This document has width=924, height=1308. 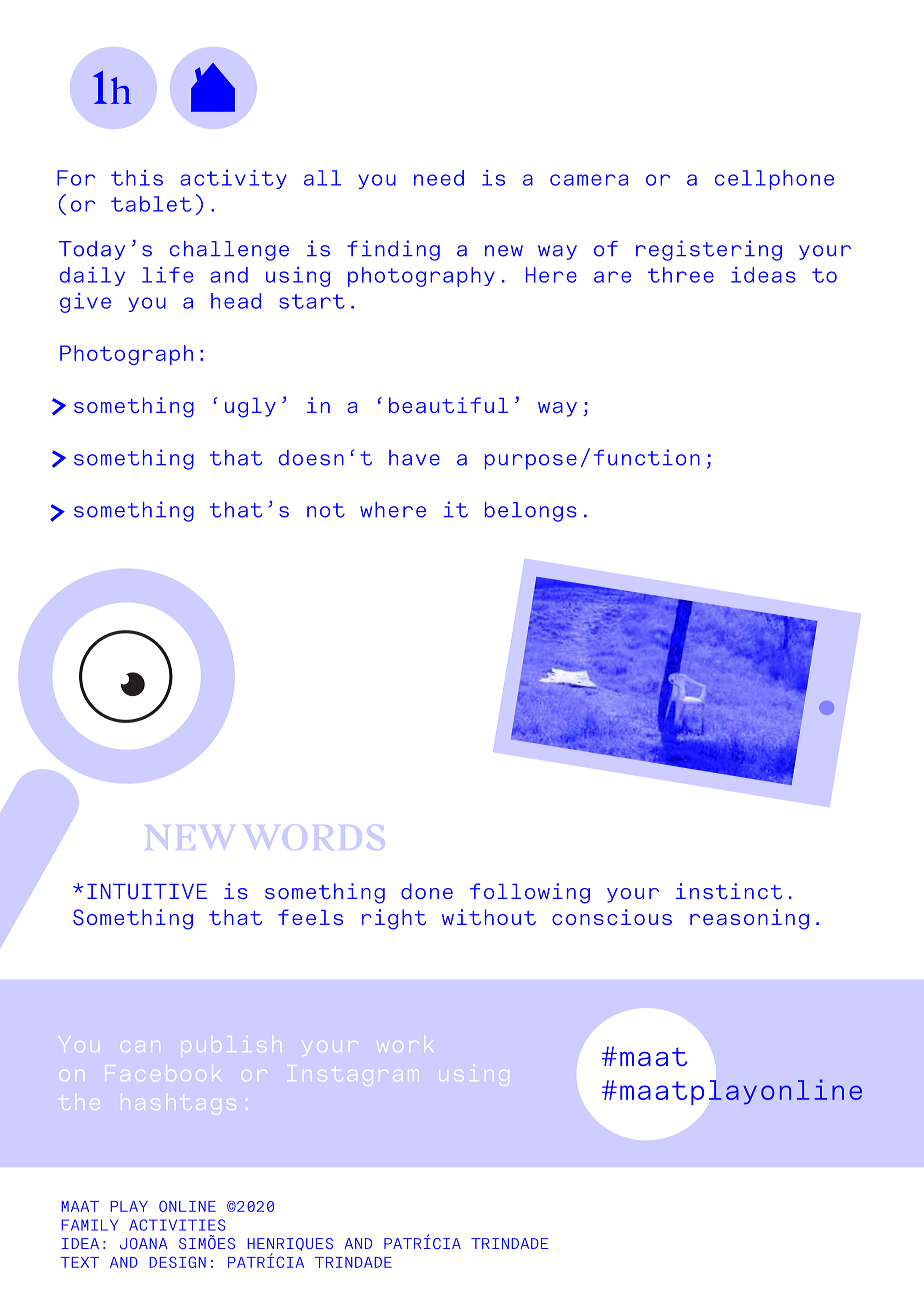 What do you see at coordinates (439, 178) in the document?
I see `need` at bounding box center [439, 178].
